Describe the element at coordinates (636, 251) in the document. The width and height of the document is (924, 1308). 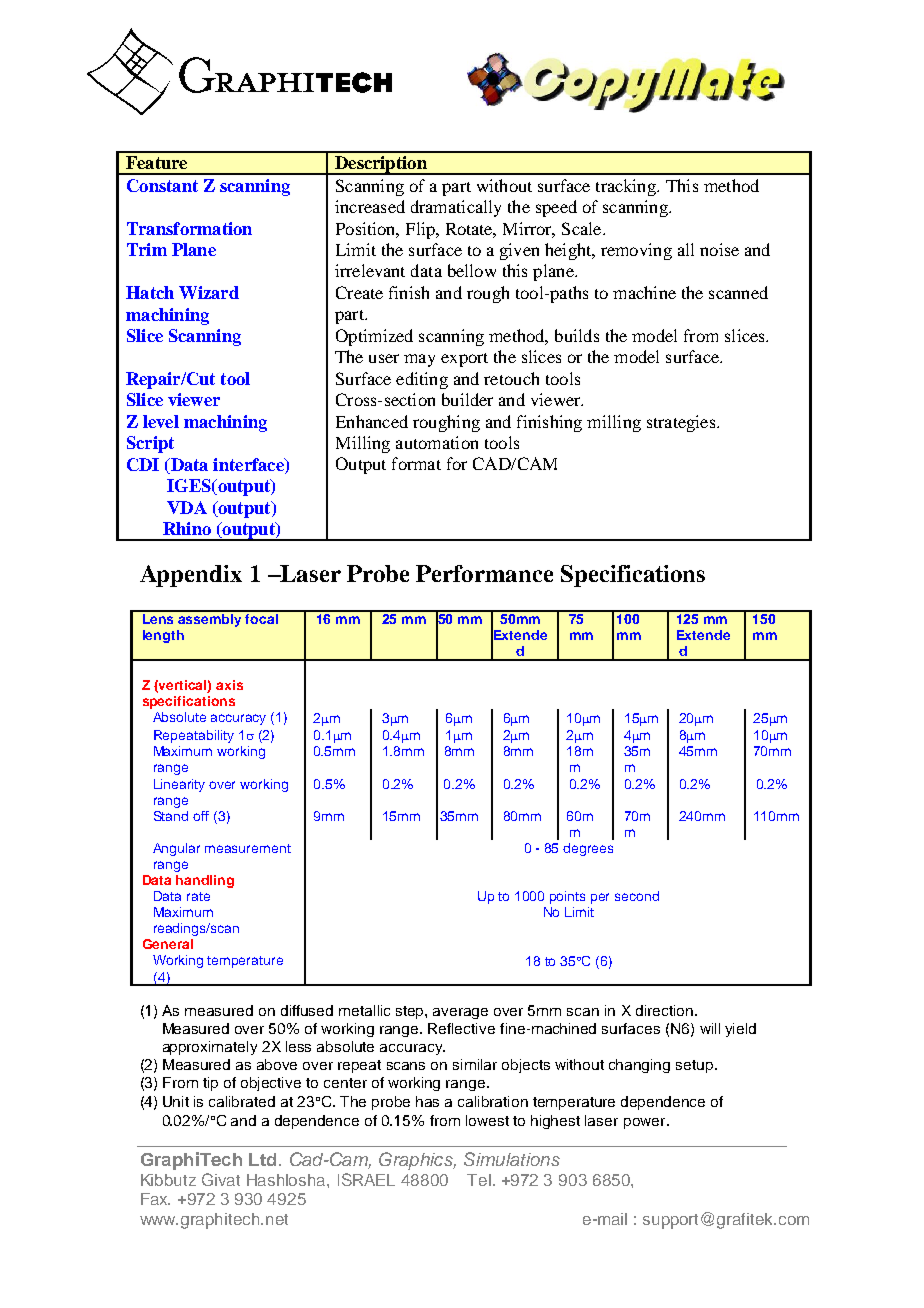
I see `removing` at that location.
